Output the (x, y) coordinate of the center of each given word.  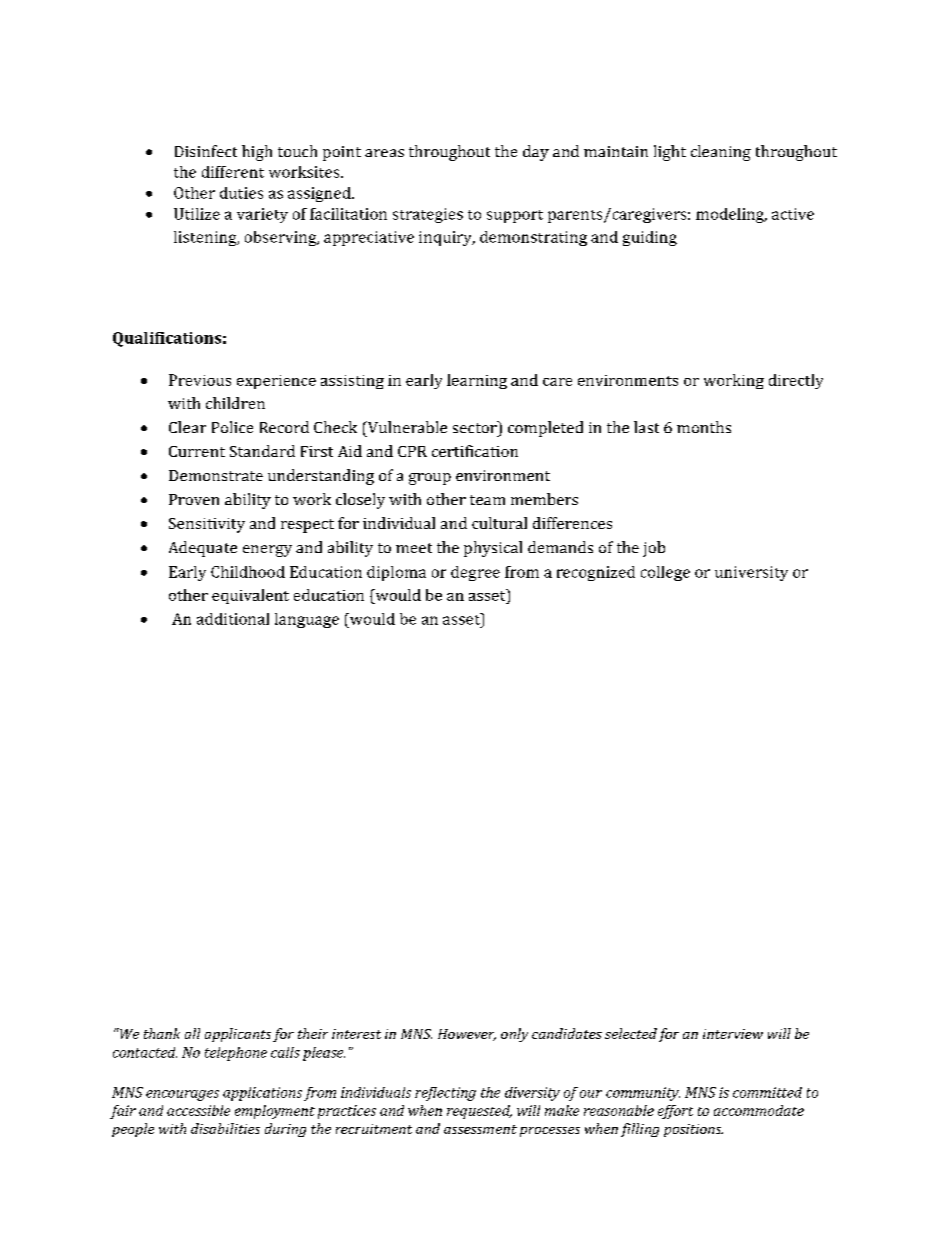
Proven (194, 499)
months (704, 427)
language (307, 620)
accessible (198, 1110)
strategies (428, 215)
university (751, 573)
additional (233, 619)
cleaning (721, 153)
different (233, 172)
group (430, 479)
